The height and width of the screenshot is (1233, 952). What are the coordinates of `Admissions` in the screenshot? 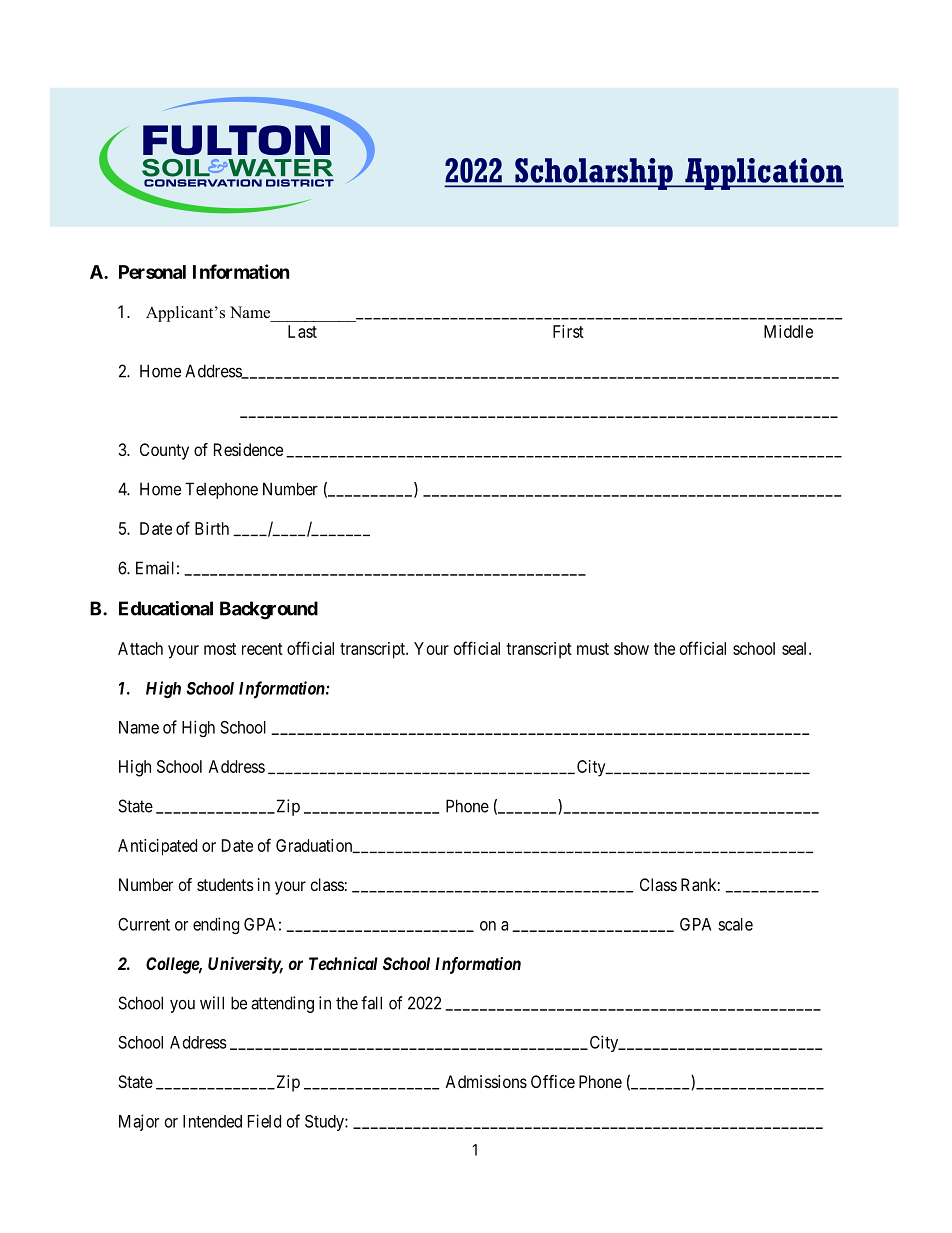 It's located at (486, 1081).
